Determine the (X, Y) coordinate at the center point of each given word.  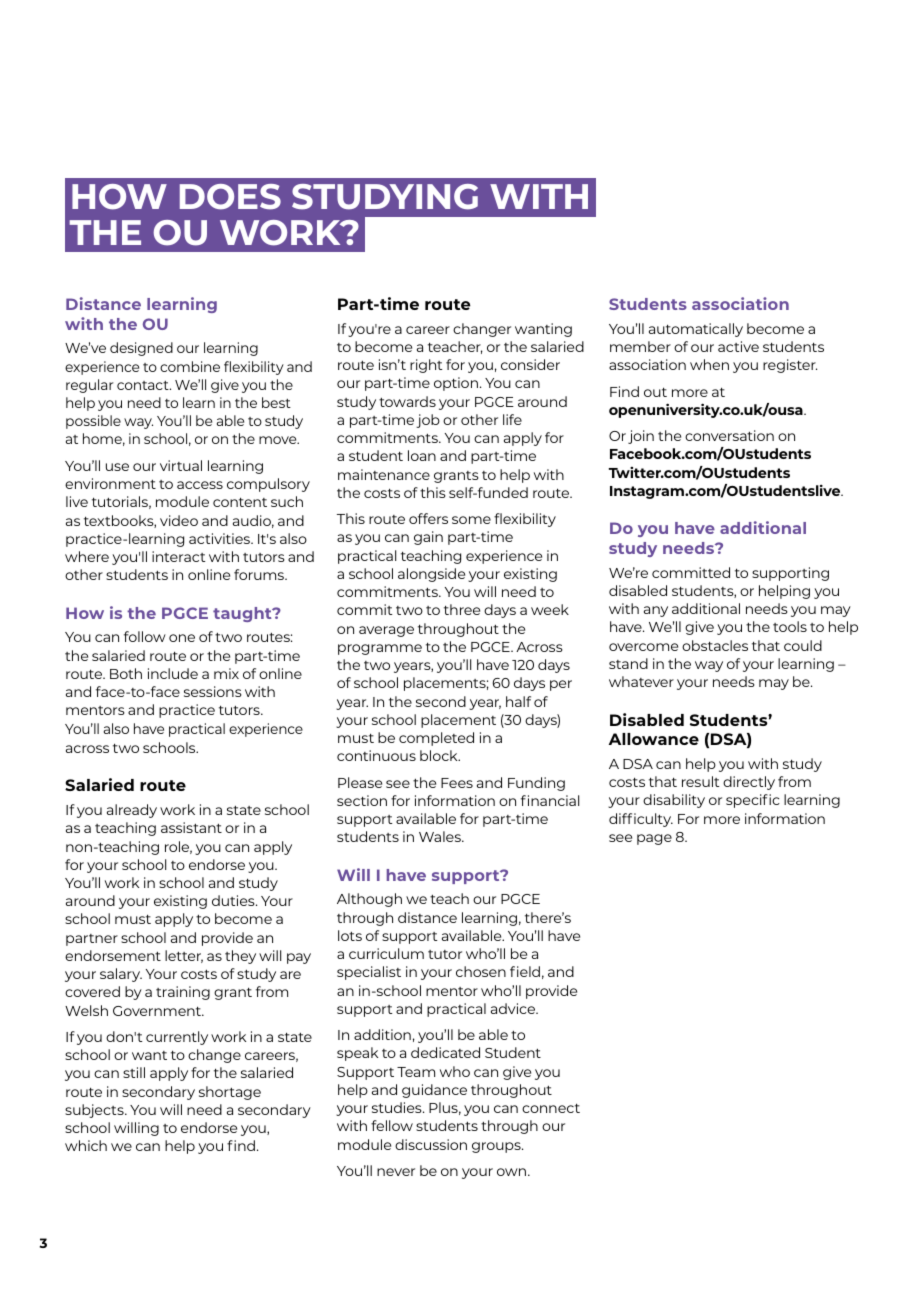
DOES (230, 197)
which (86, 1145)
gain (428, 538)
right (426, 366)
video (179, 520)
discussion (431, 1144)
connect (551, 1108)
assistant (191, 827)
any (656, 611)
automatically (696, 330)
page (654, 839)
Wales (441, 836)
